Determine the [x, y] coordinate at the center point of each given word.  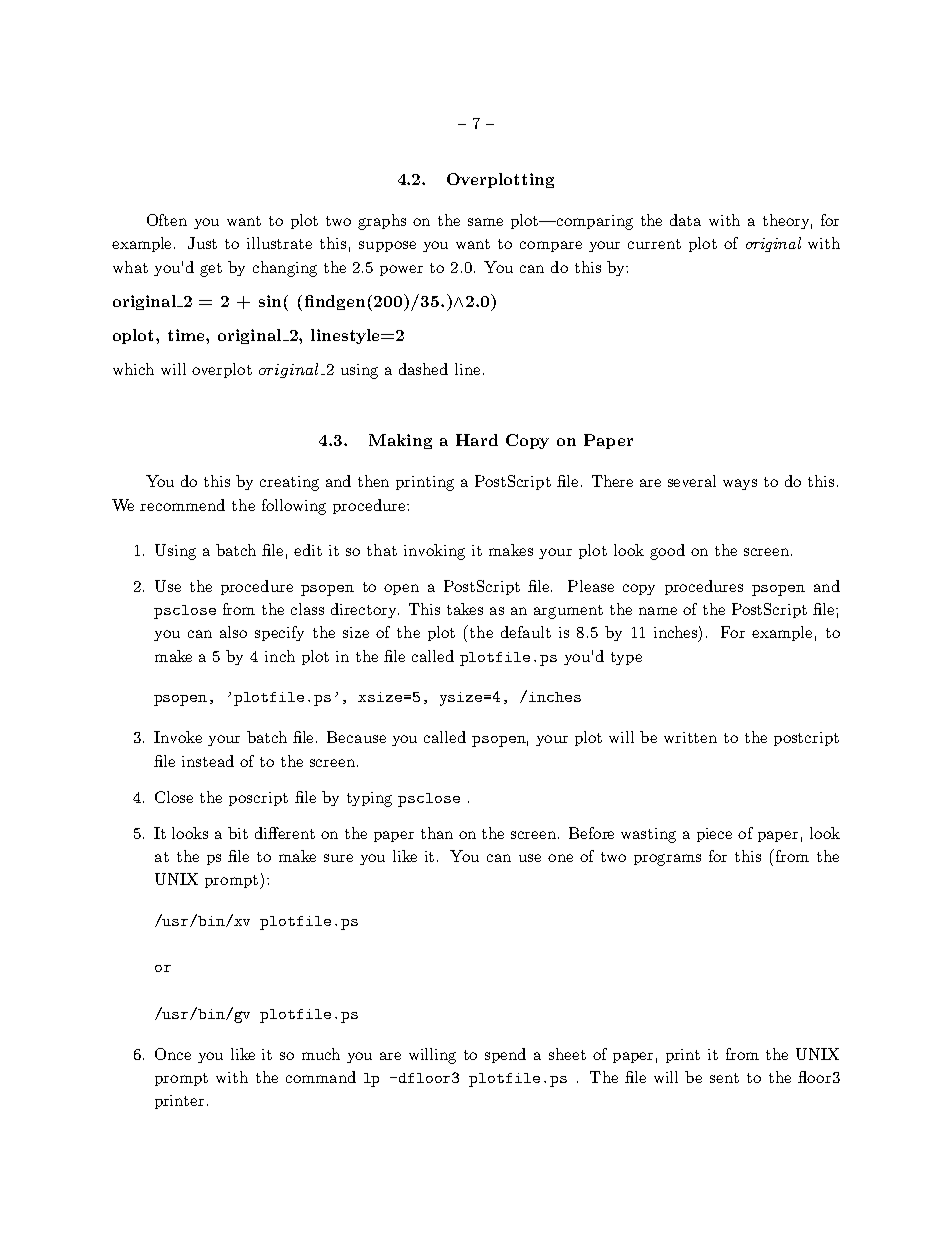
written [690, 737]
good [667, 552]
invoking [434, 552]
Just [202, 243]
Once [173, 1054]
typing [369, 799]
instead [208, 761]
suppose [387, 246]
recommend [182, 505]
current [654, 244]
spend [505, 1055]
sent [724, 1078]
